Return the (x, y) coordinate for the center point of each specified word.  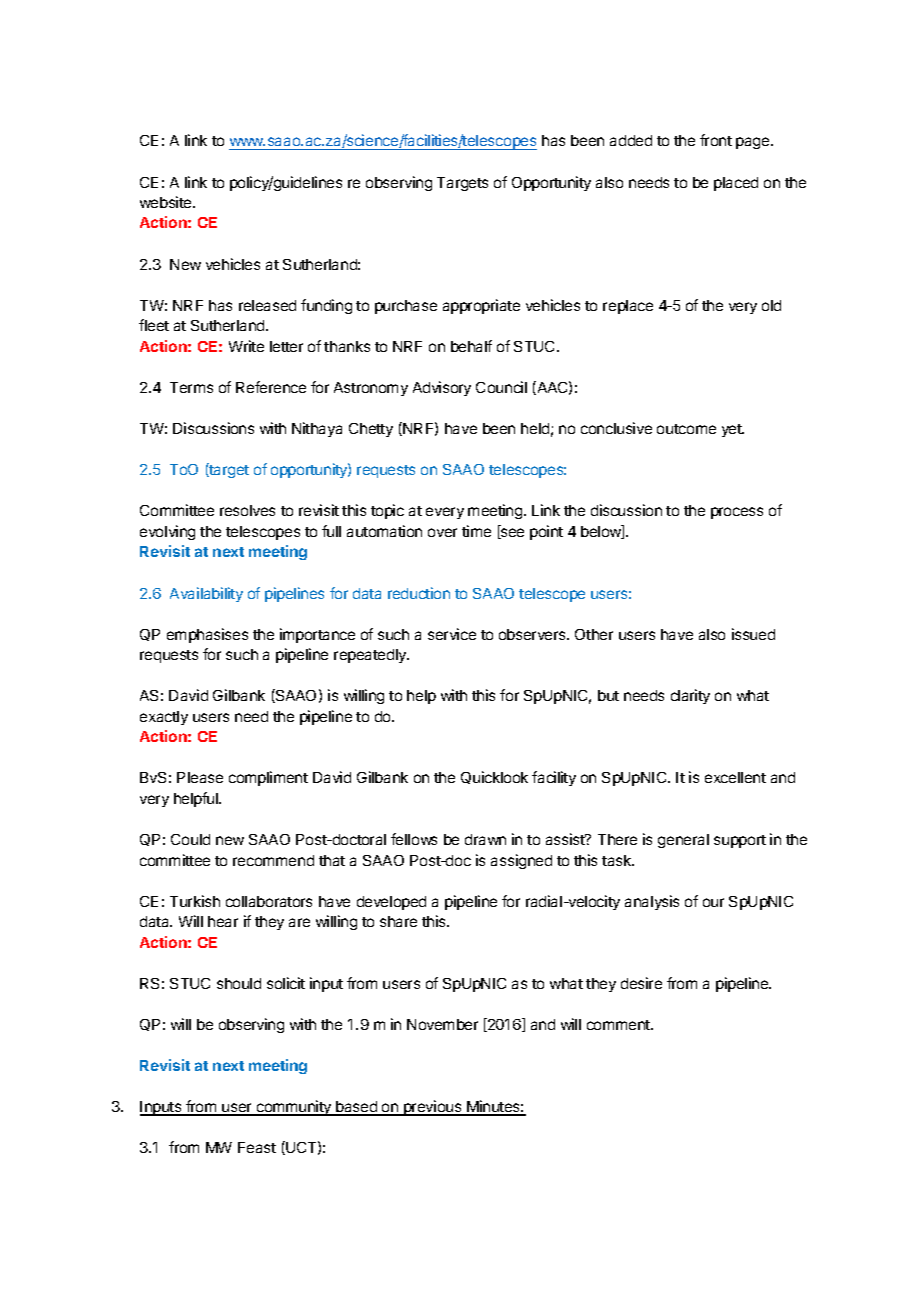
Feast (257, 1147)
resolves (247, 510)
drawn (485, 839)
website (167, 202)
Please (200, 777)
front (716, 140)
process (737, 513)
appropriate (481, 306)
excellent (735, 777)
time (476, 531)
